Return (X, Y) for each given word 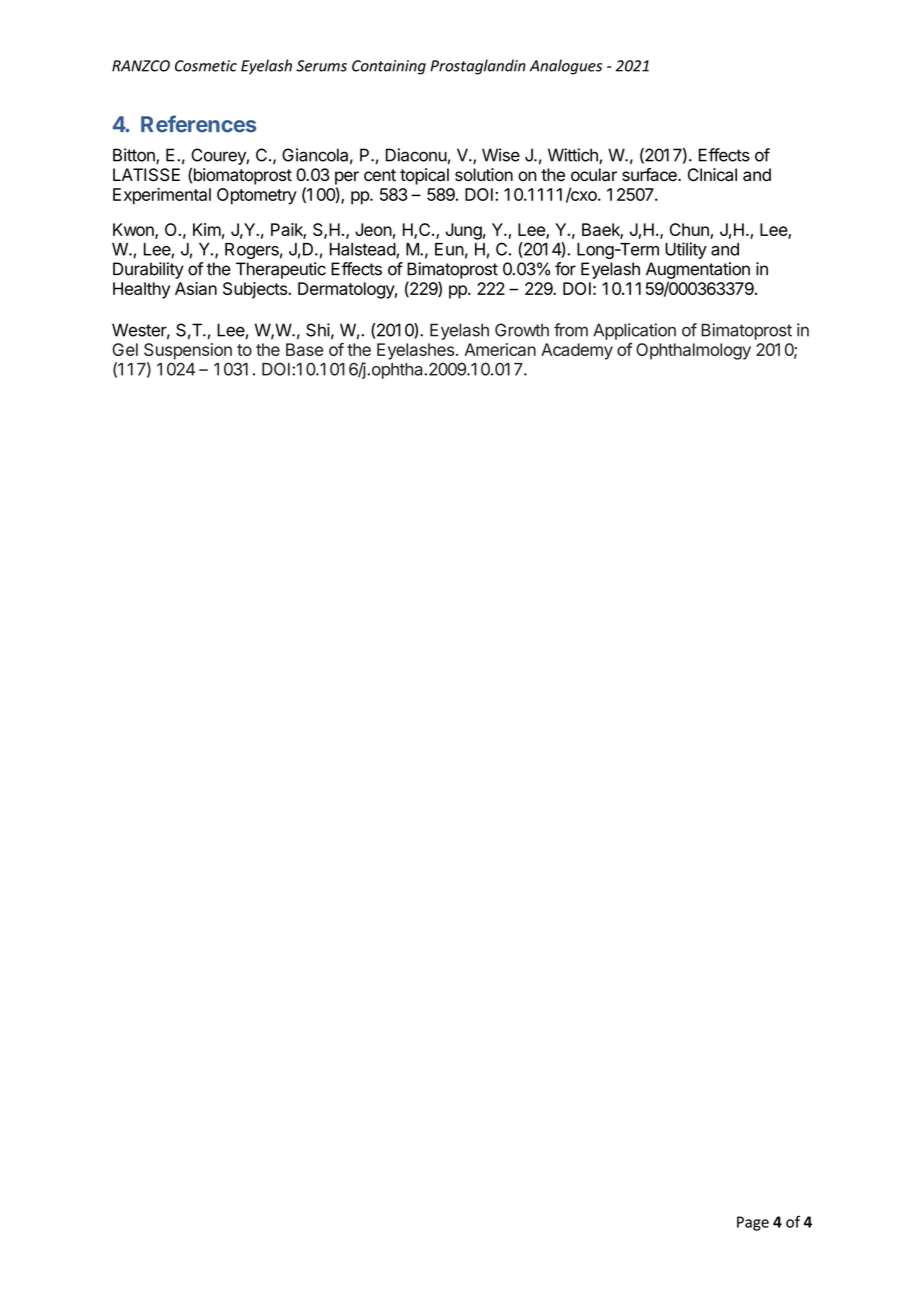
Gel (125, 349)
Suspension (188, 351)
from (571, 330)
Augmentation (698, 270)
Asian (196, 288)
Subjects (256, 290)
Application (634, 331)
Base (304, 349)
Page (753, 1223)
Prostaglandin (478, 67)
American (500, 349)
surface (650, 175)
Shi (318, 330)
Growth (522, 330)
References (198, 124)
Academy (577, 351)
